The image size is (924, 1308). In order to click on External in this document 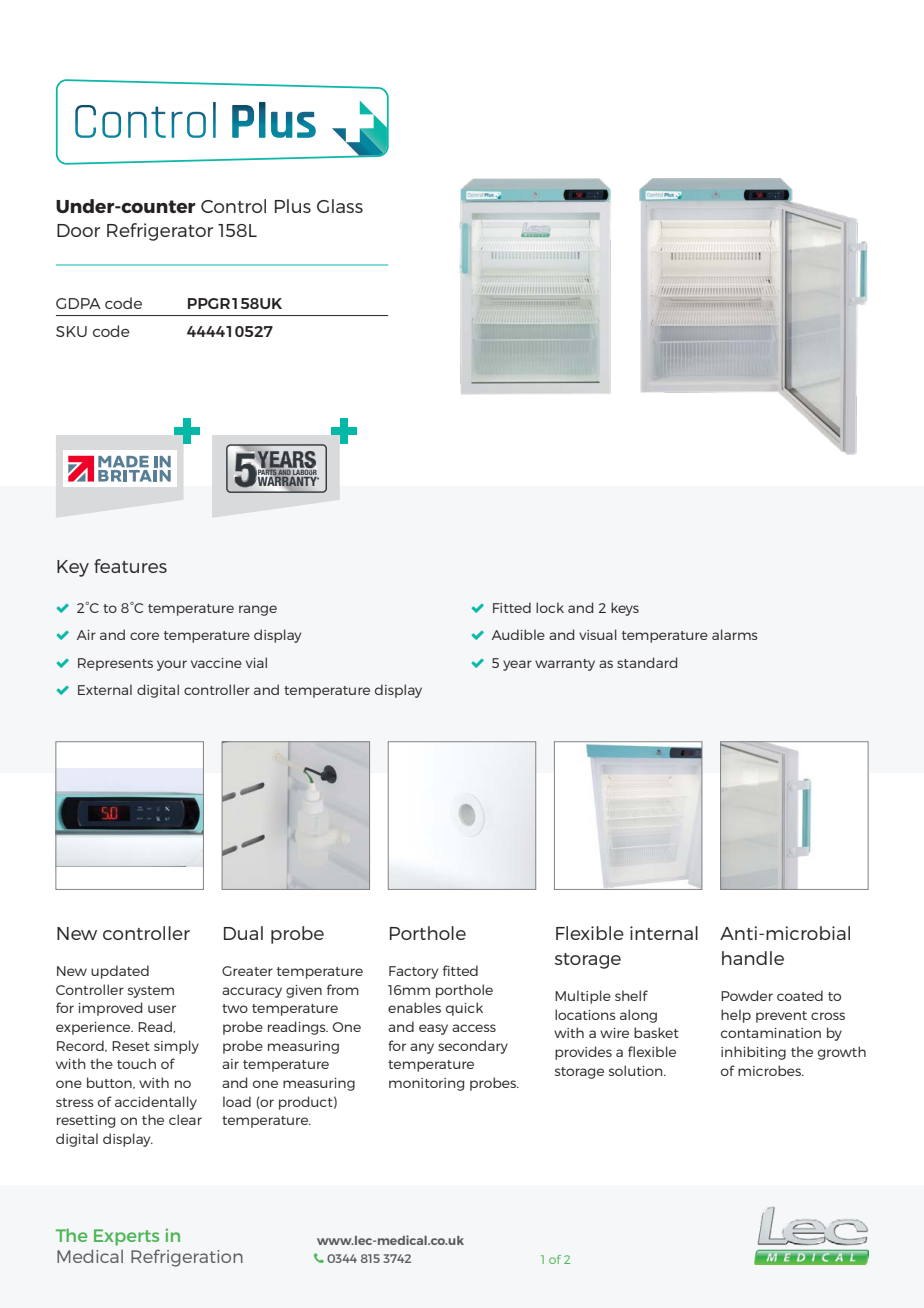, I will do `click(105, 689)`.
